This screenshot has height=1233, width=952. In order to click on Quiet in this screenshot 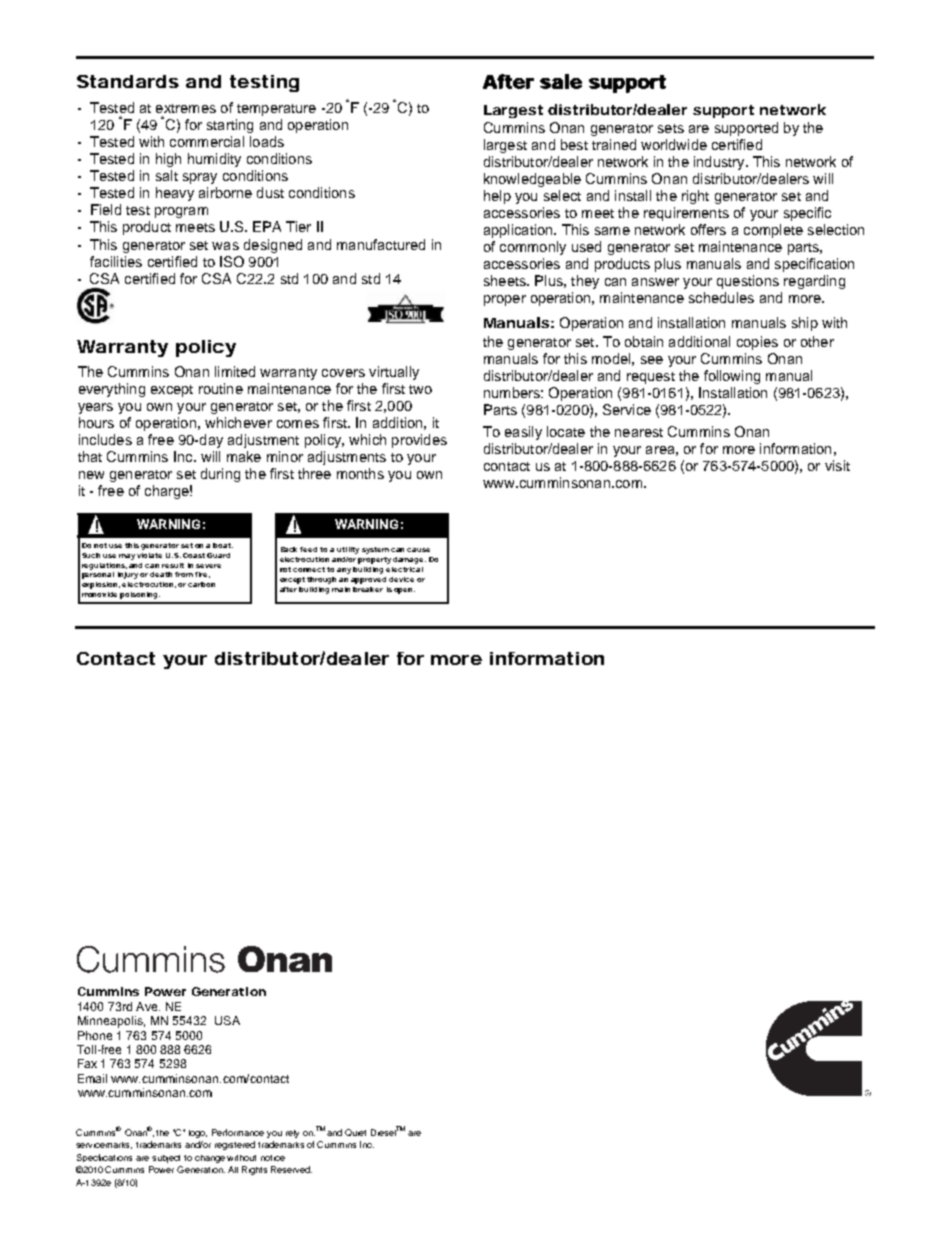, I will do `click(355, 1132)`.
